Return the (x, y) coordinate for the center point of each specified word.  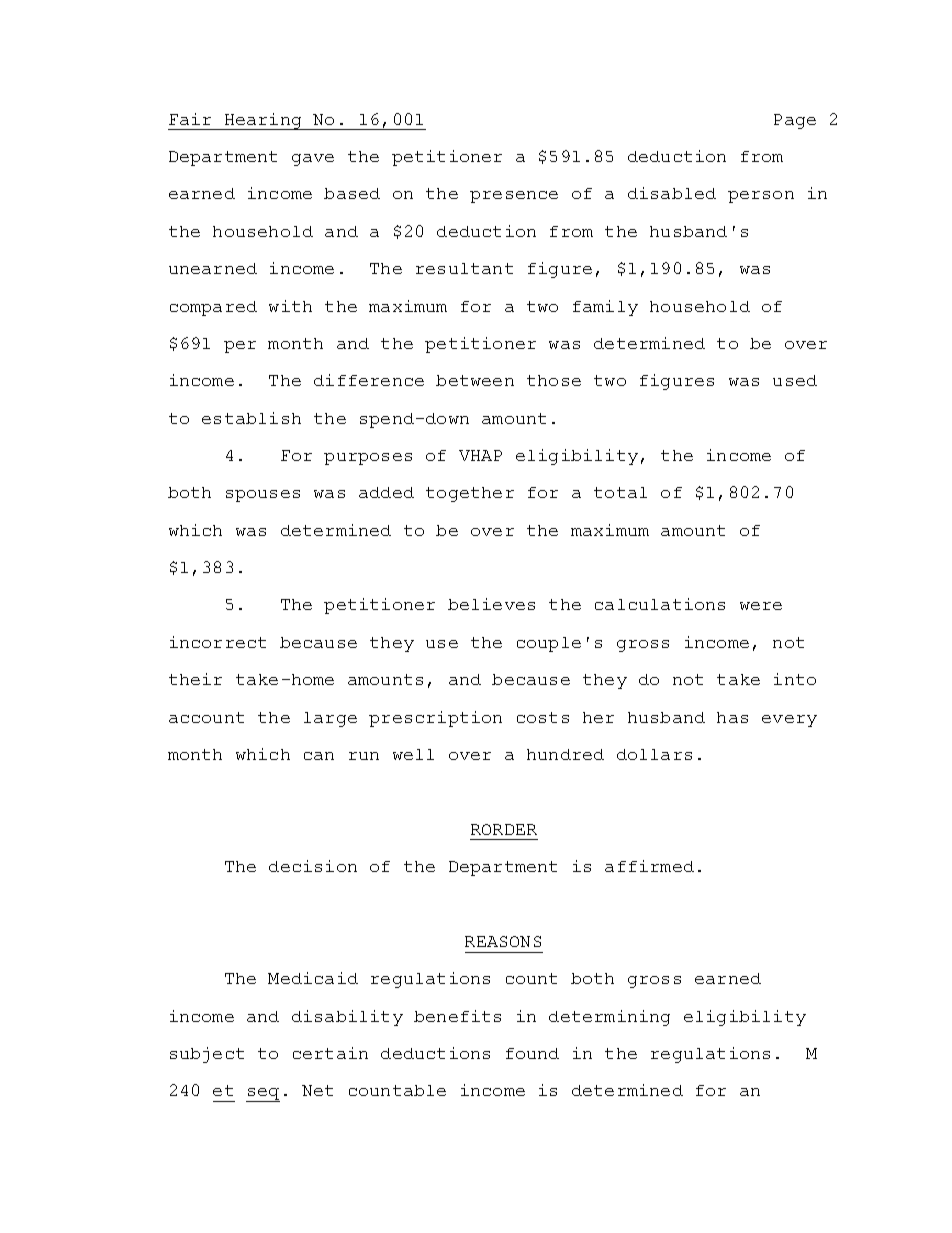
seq (263, 1095)
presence (514, 197)
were (761, 606)
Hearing (263, 121)
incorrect (218, 642)
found (532, 1053)
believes (491, 604)
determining (609, 1018)
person (761, 197)
